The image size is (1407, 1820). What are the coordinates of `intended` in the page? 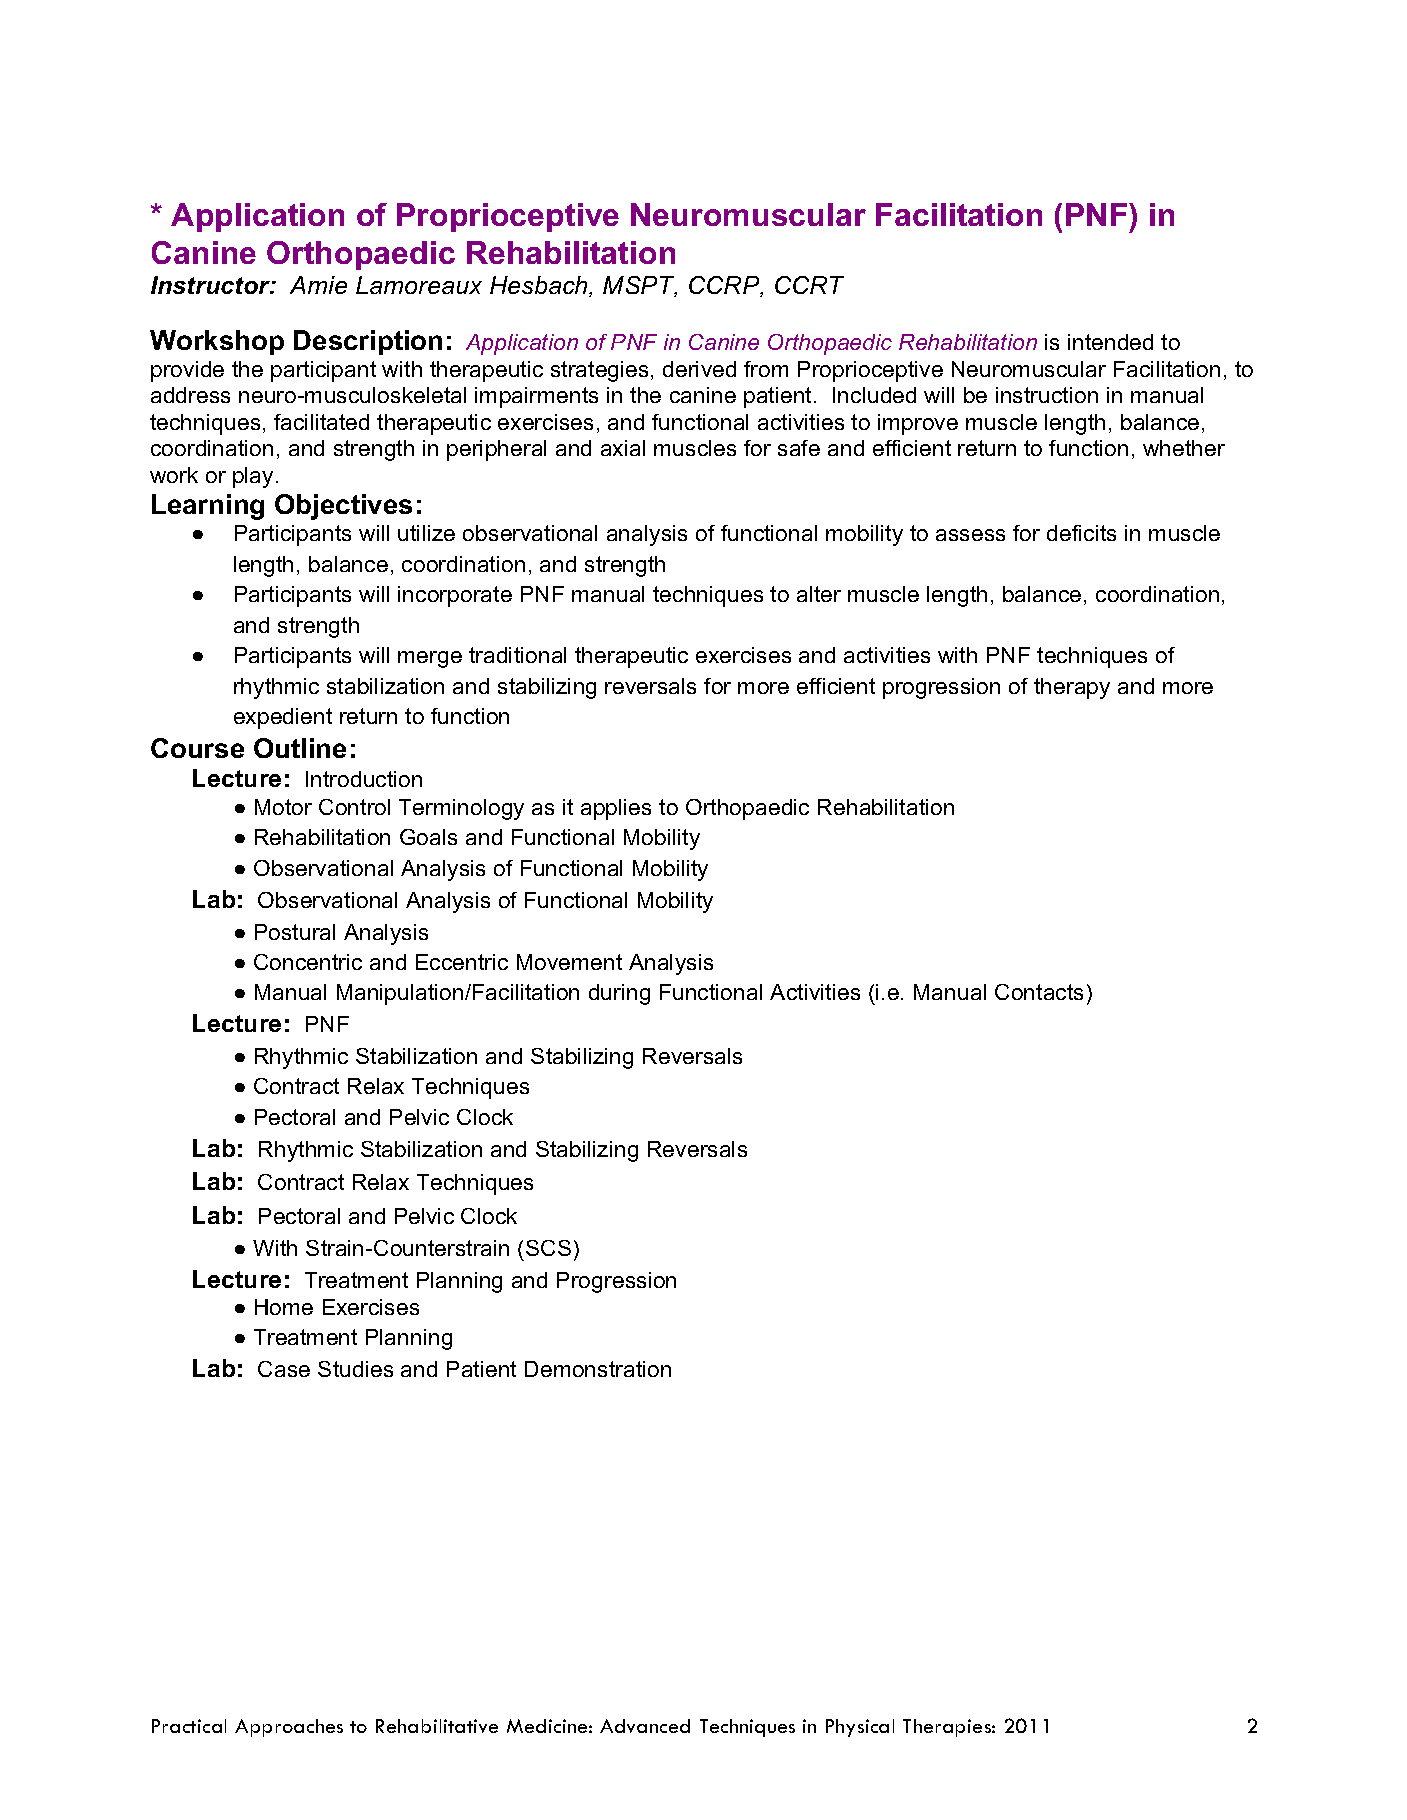 It's located at (1110, 342).
